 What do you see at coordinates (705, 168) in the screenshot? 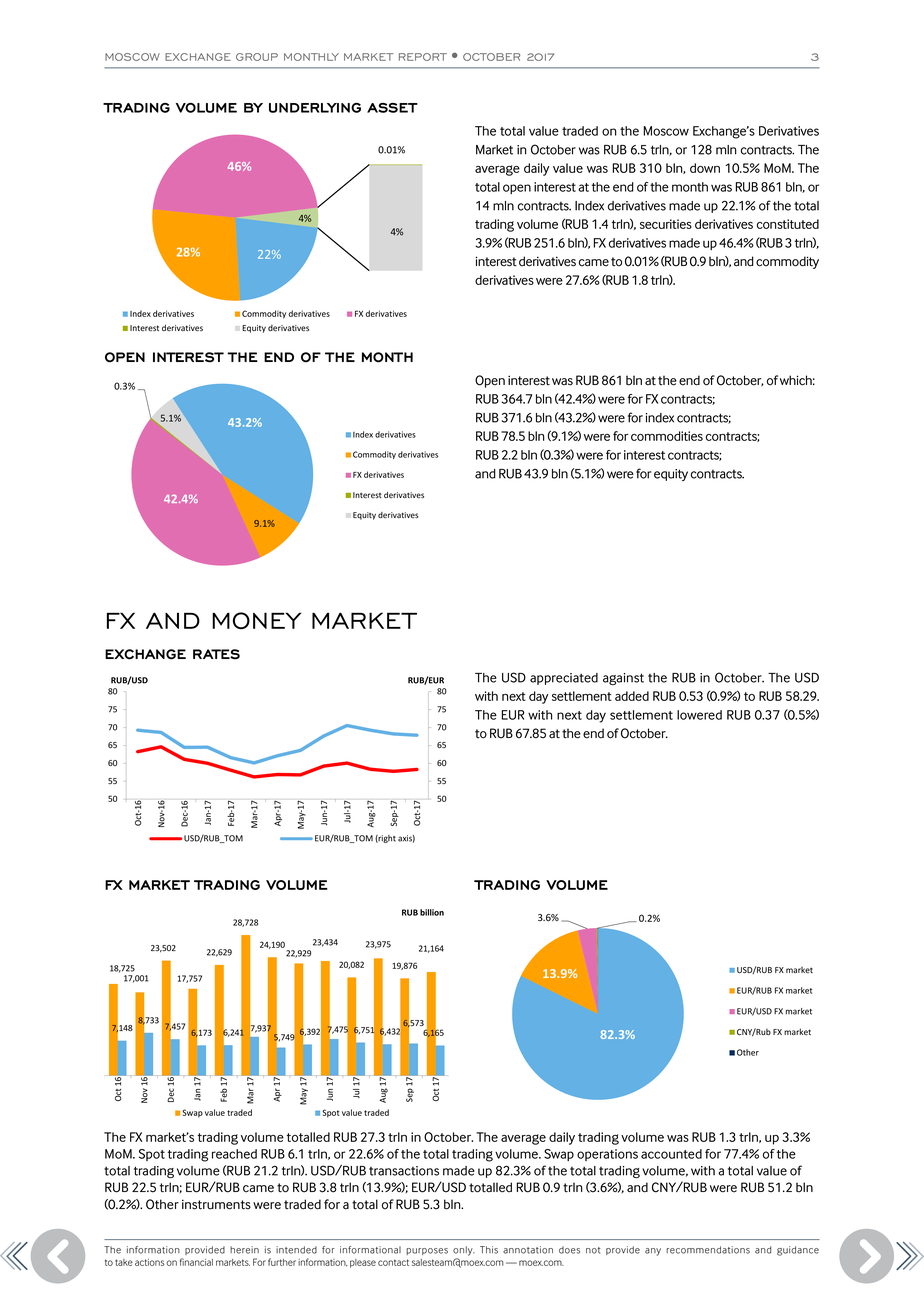
I see `down` at bounding box center [705, 168].
